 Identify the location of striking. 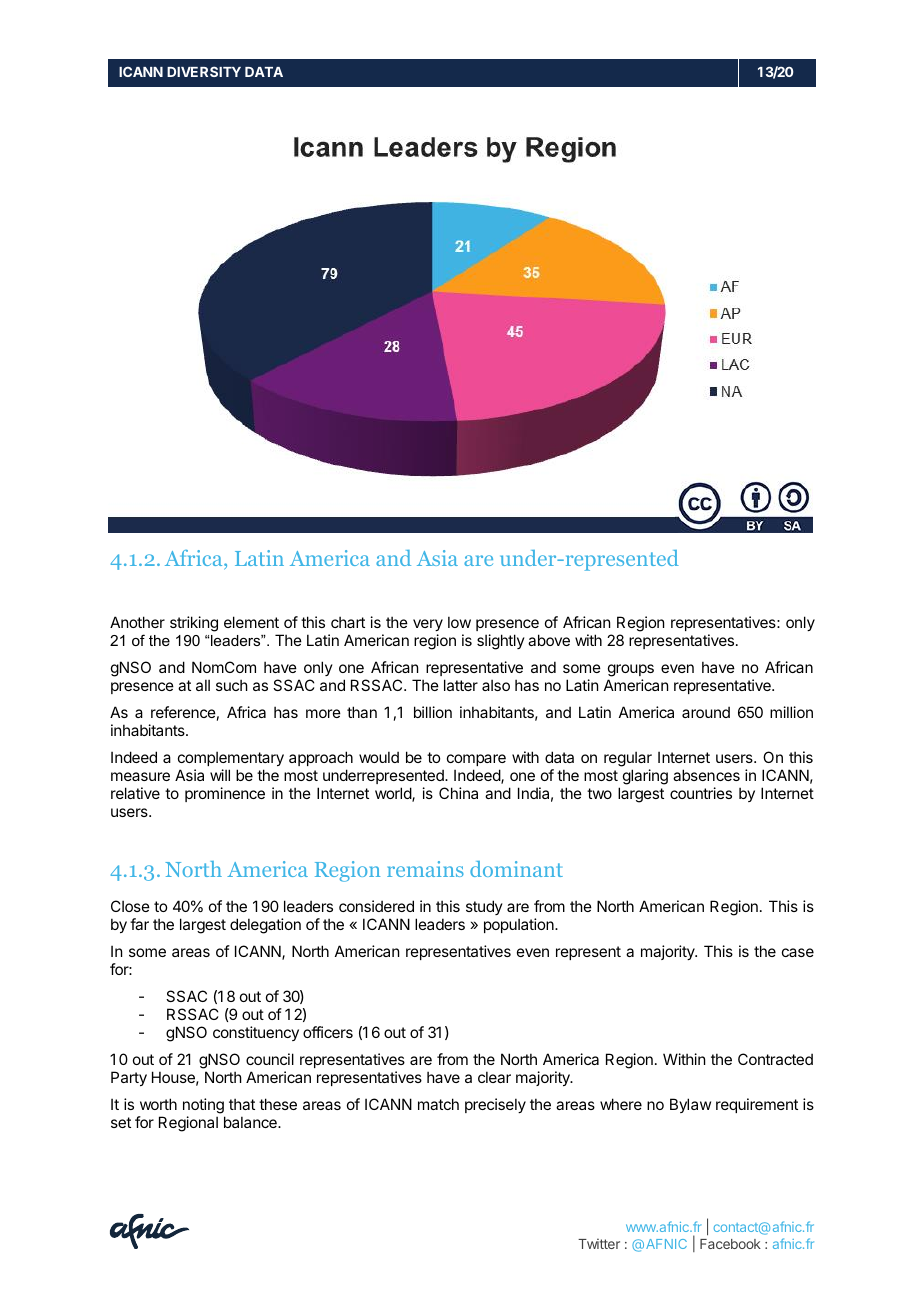
(194, 624).
